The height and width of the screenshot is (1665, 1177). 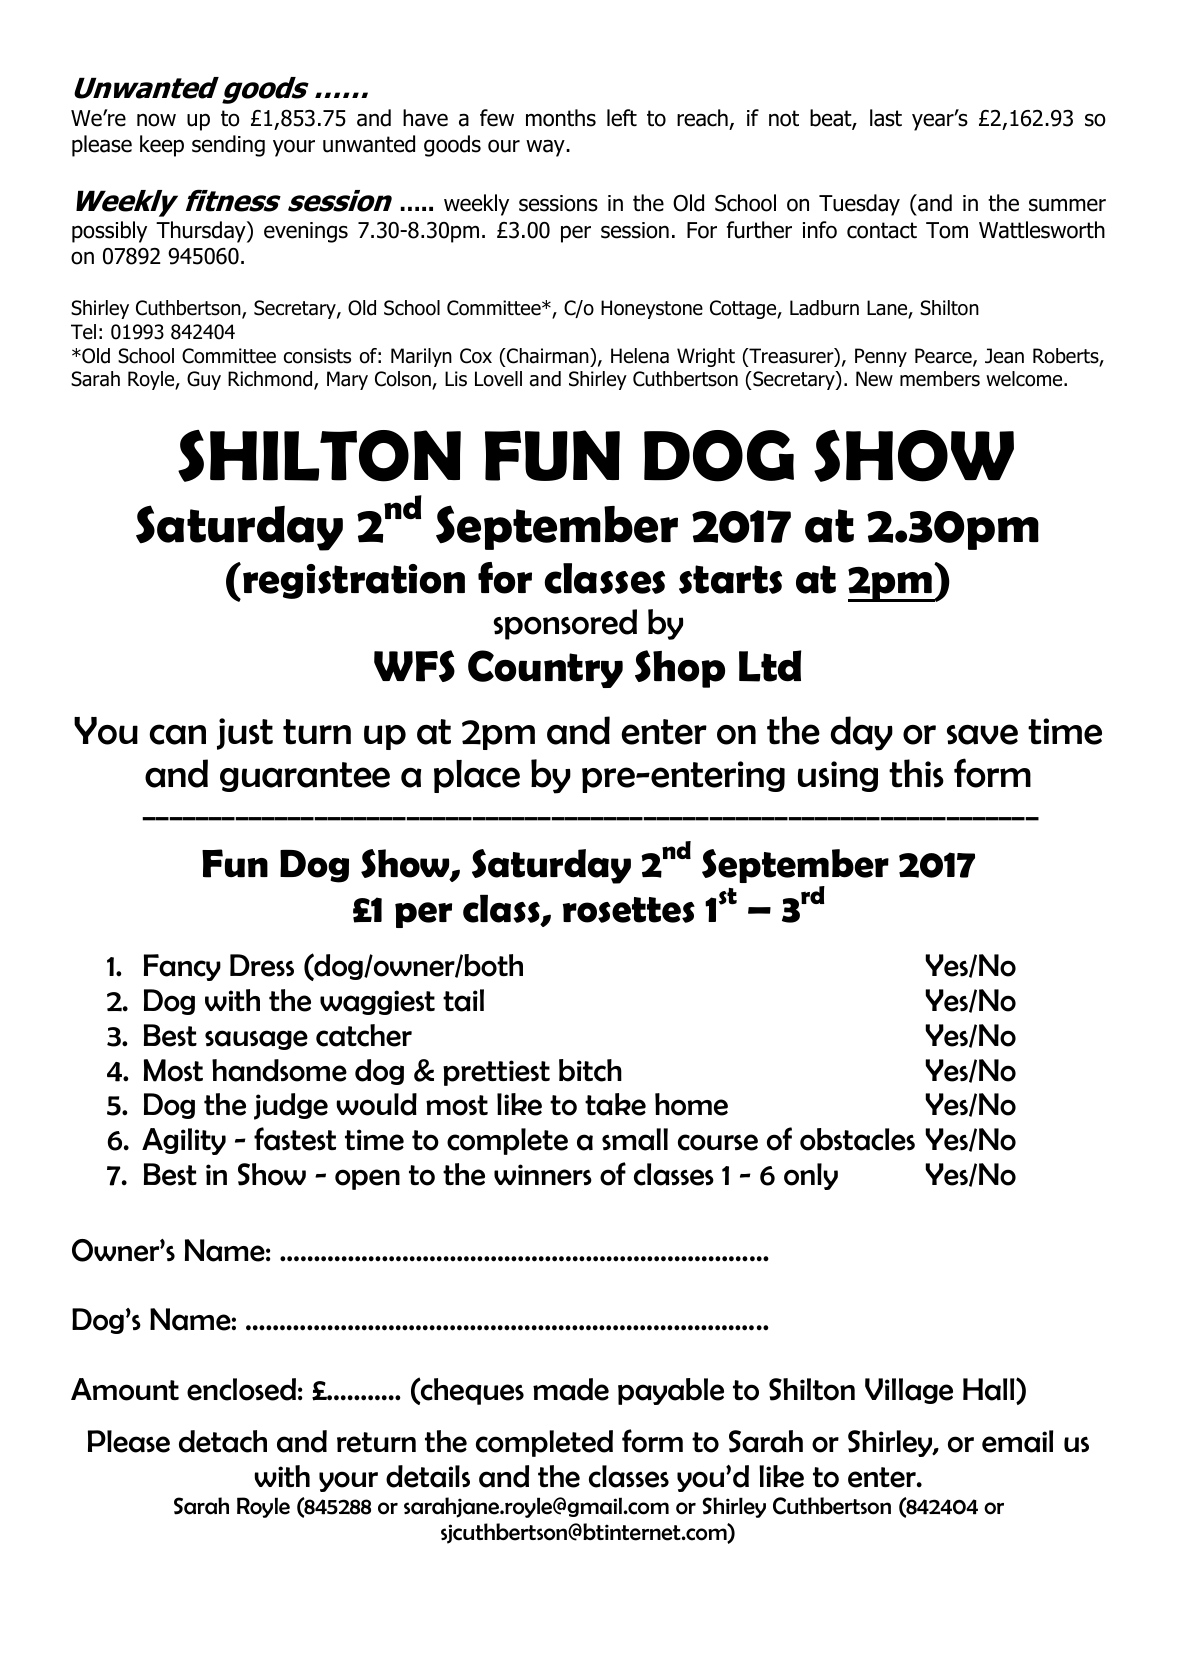 What do you see at coordinates (498, 379) in the screenshot?
I see `Lovell` at bounding box center [498, 379].
